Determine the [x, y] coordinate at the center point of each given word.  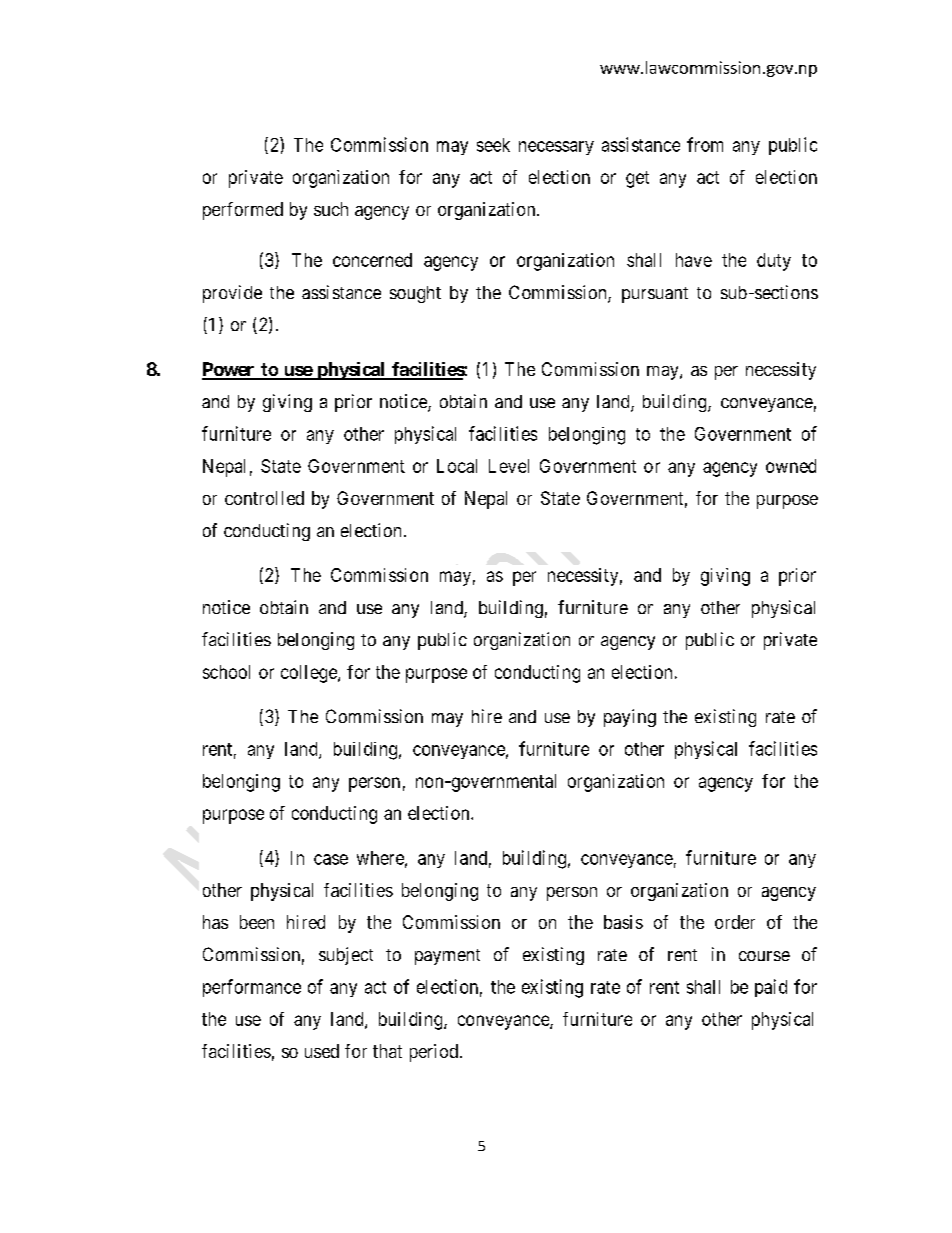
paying [630, 718]
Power [229, 370]
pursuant [655, 295]
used [322, 1051]
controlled [264, 498]
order [735, 922]
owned [791, 466]
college [310, 674]
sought [415, 294]
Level [509, 466]
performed [243, 211]
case [331, 859]
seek [493, 145]
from [705, 144]
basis [623, 922]
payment [447, 957]
